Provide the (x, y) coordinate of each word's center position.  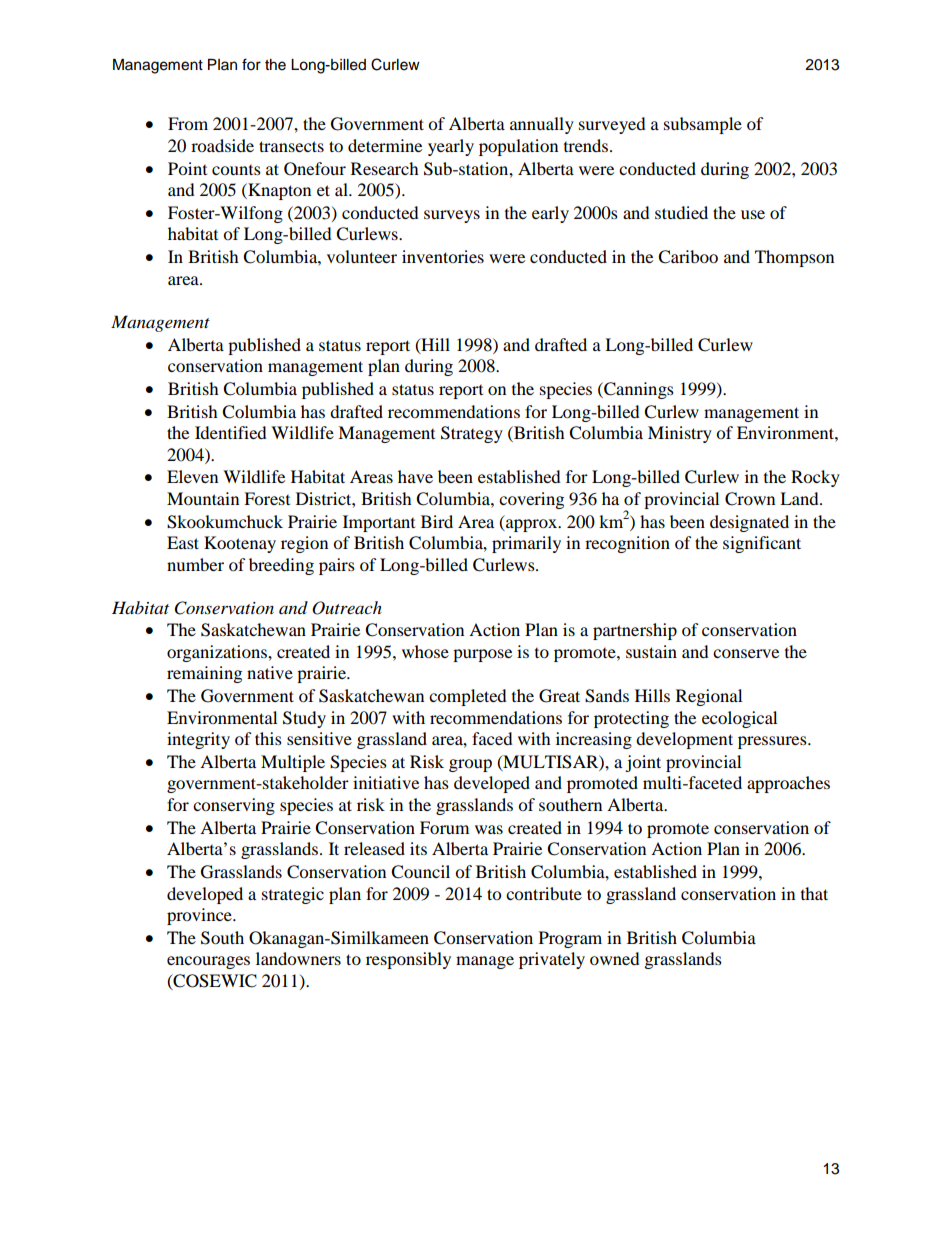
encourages (208, 962)
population (518, 147)
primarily (526, 544)
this (268, 738)
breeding (281, 566)
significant (762, 544)
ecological (739, 719)
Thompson (794, 258)
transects (291, 146)
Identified (231, 432)
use (753, 214)
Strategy (472, 434)
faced (492, 738)
